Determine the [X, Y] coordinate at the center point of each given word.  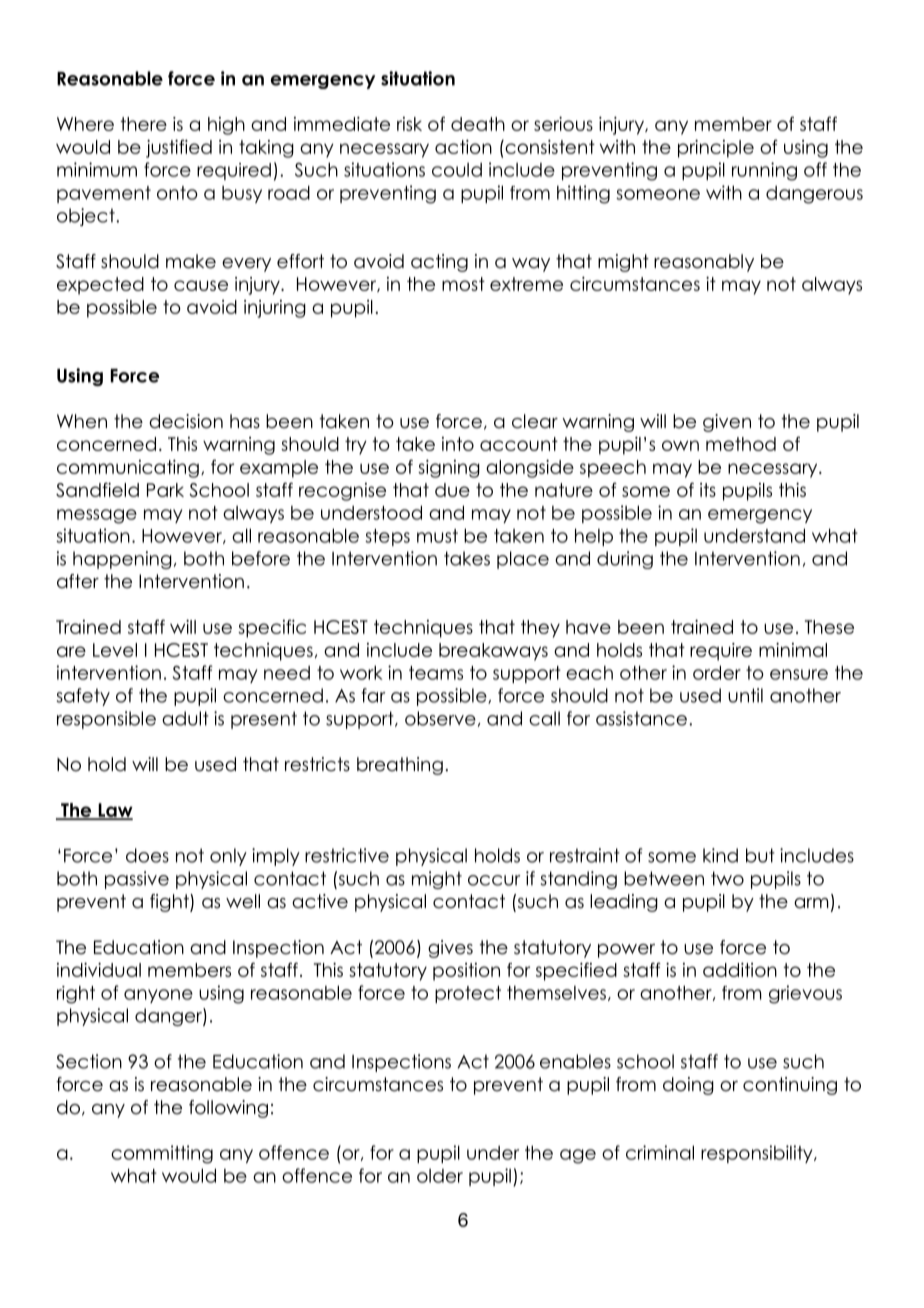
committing [162, 1154]
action [463, 147]
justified [179, 148]
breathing [400, 766]
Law [114, 811]
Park [165, 490]
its [708, 490]
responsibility [758, 1154]
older [440, 1176]
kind [720, 855]
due [452, 490]
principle [716, 149]
